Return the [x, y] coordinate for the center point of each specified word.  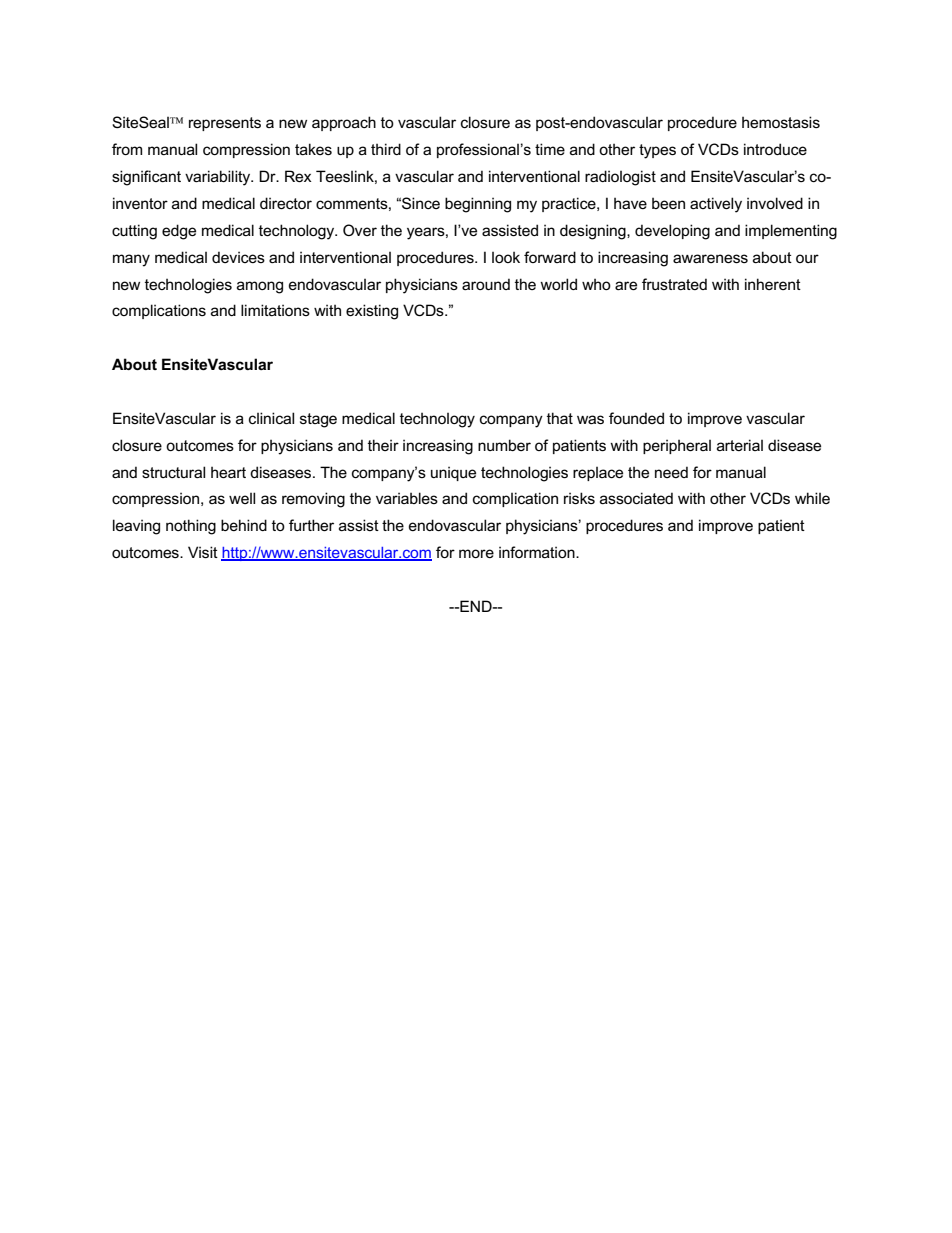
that [560, 418]
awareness [710, 258]
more [476, 553]
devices [238, 257]
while [812, 498]
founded [636, 418]
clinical [271, 418]
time [550, 149]
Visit [203, 552]
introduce [775, 149]
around [486, 284]
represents [225, 124]
